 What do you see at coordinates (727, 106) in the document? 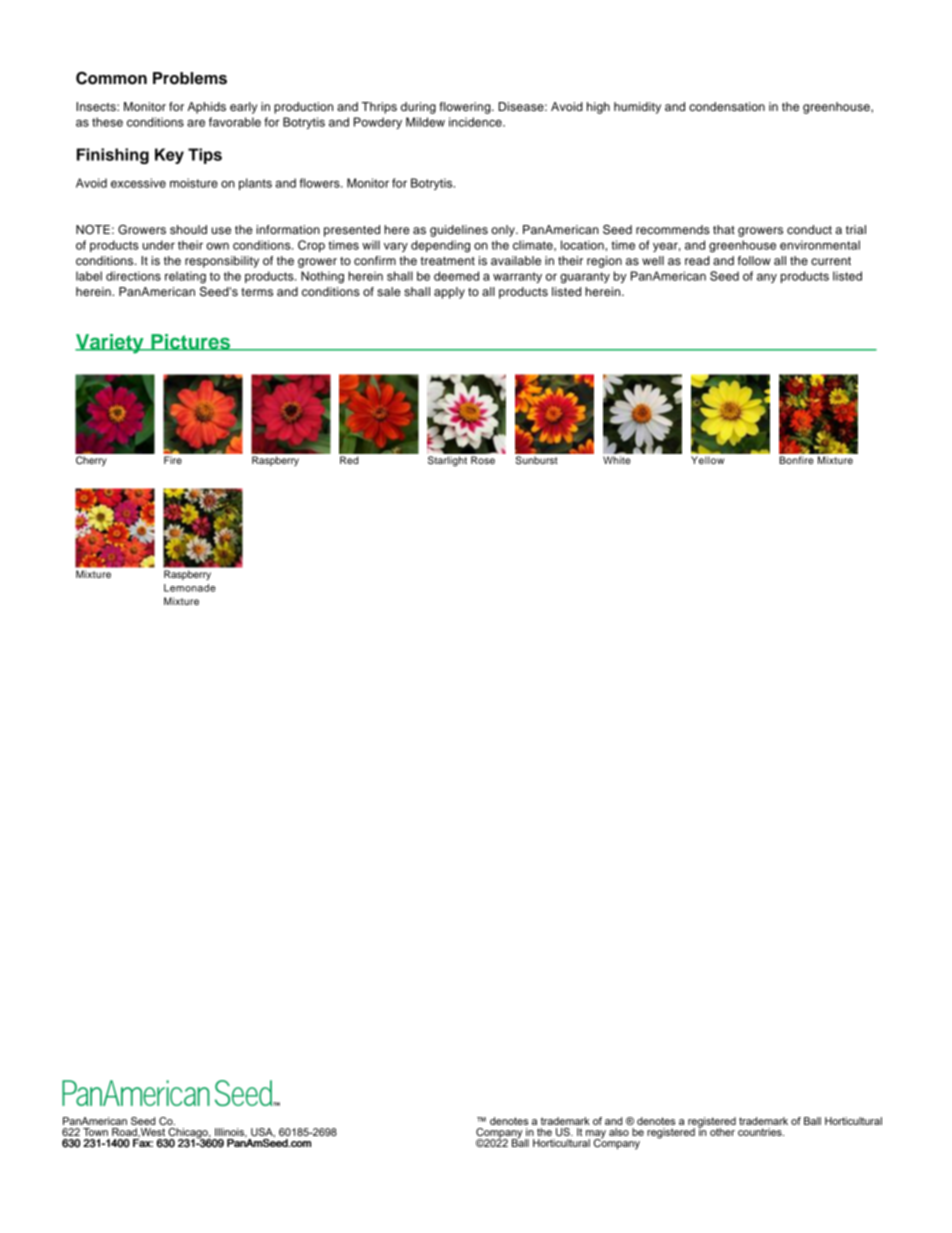
I see `condensation` at bounding box center [727, 106].
